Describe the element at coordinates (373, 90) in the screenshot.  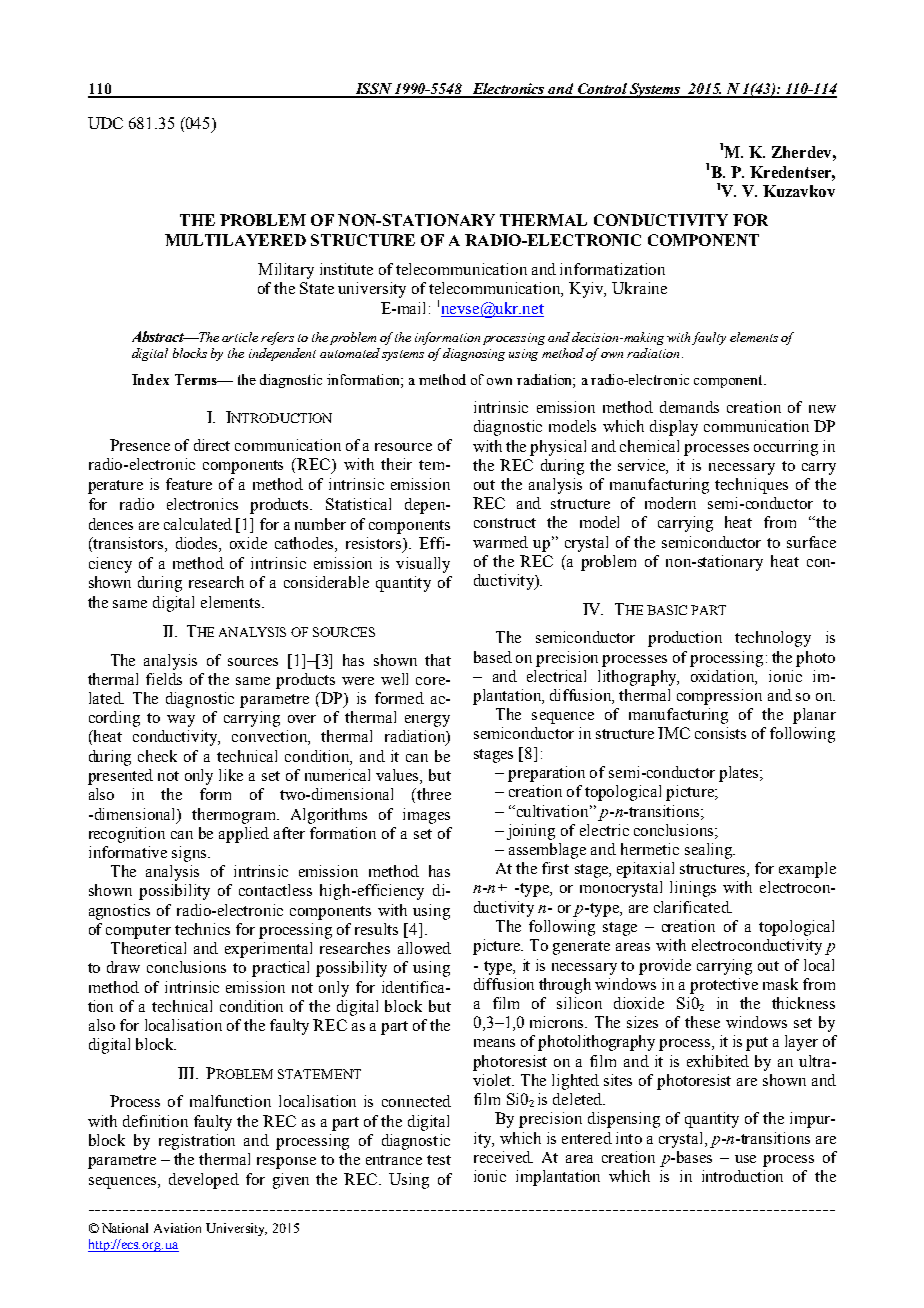
I see `ISSN` at that location.
